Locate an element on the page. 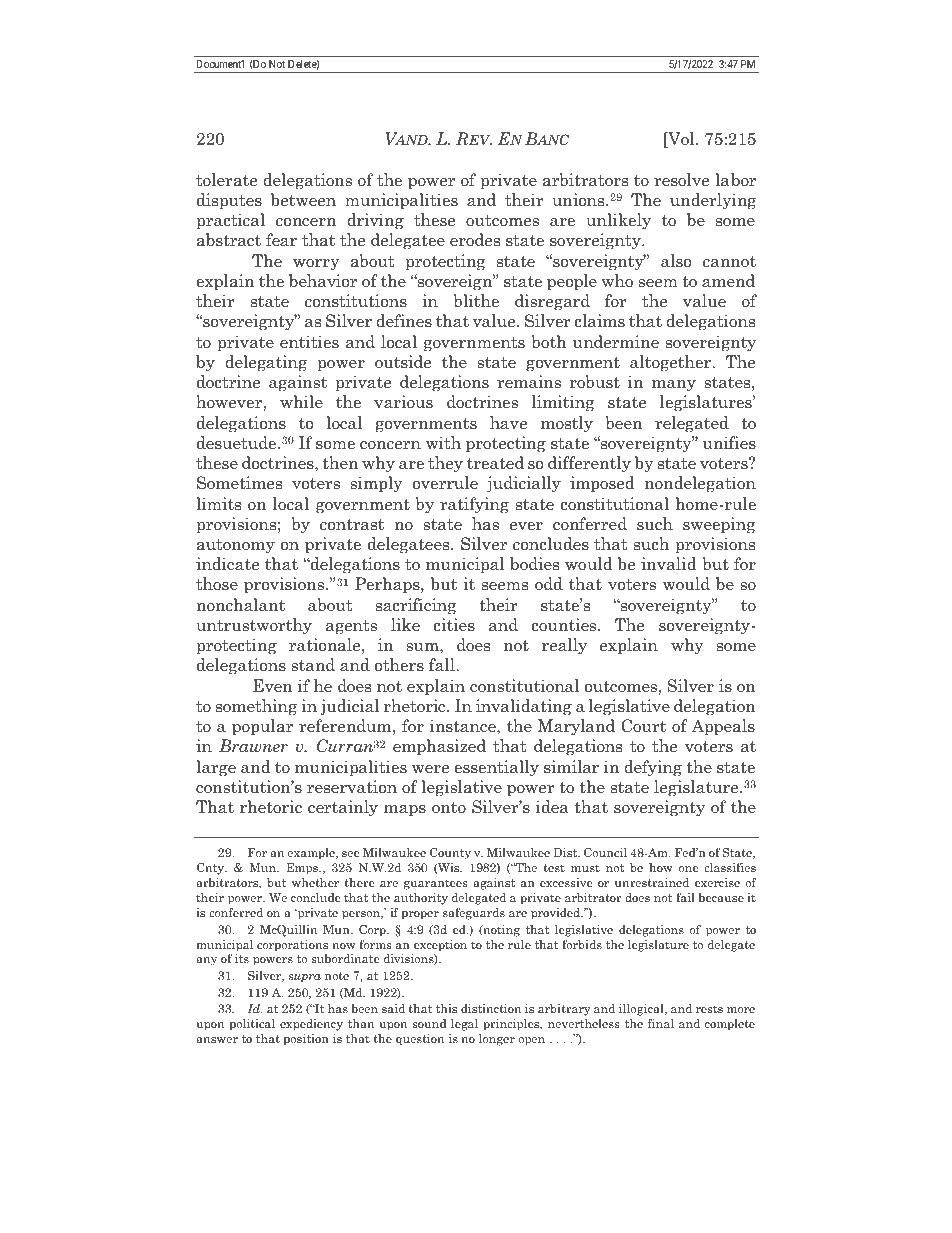 The height and width of the page is (1233, 952). erodes is located at coordinates (475, 240).
